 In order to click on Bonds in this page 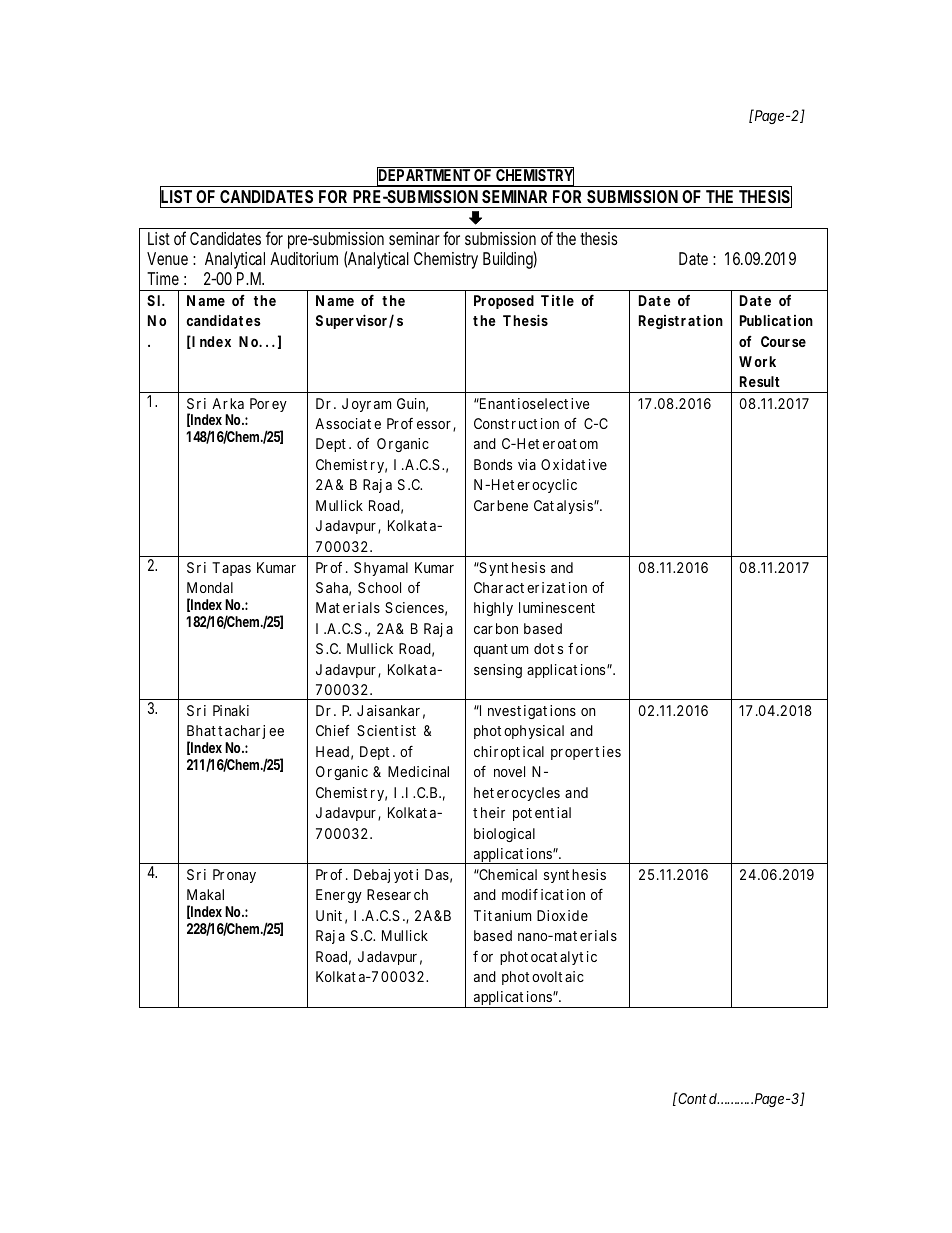, I will do `click(493, 464)`.
